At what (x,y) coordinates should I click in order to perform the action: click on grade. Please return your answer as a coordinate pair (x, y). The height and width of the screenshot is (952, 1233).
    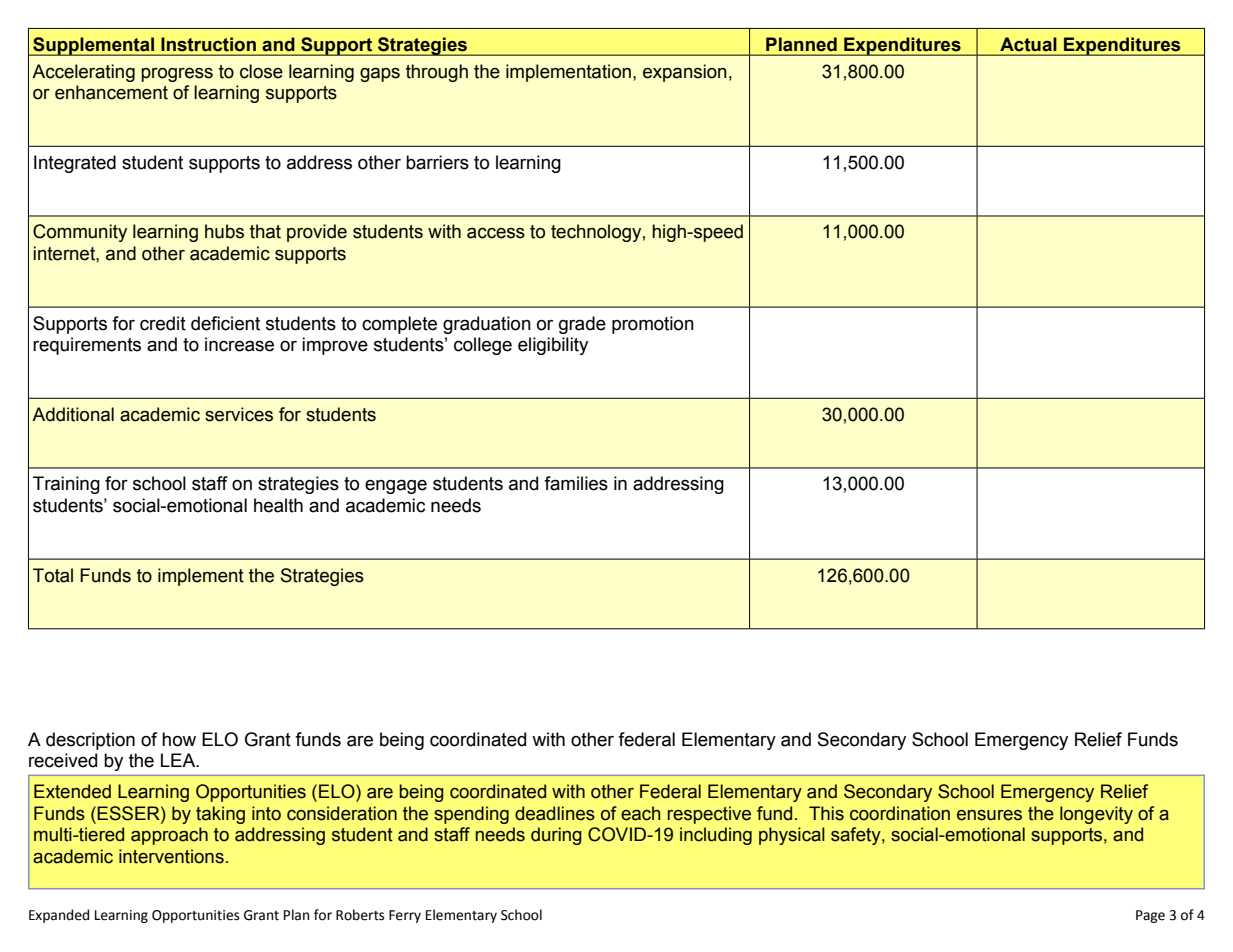
    Looking at the image, I should click on (582, 325).
